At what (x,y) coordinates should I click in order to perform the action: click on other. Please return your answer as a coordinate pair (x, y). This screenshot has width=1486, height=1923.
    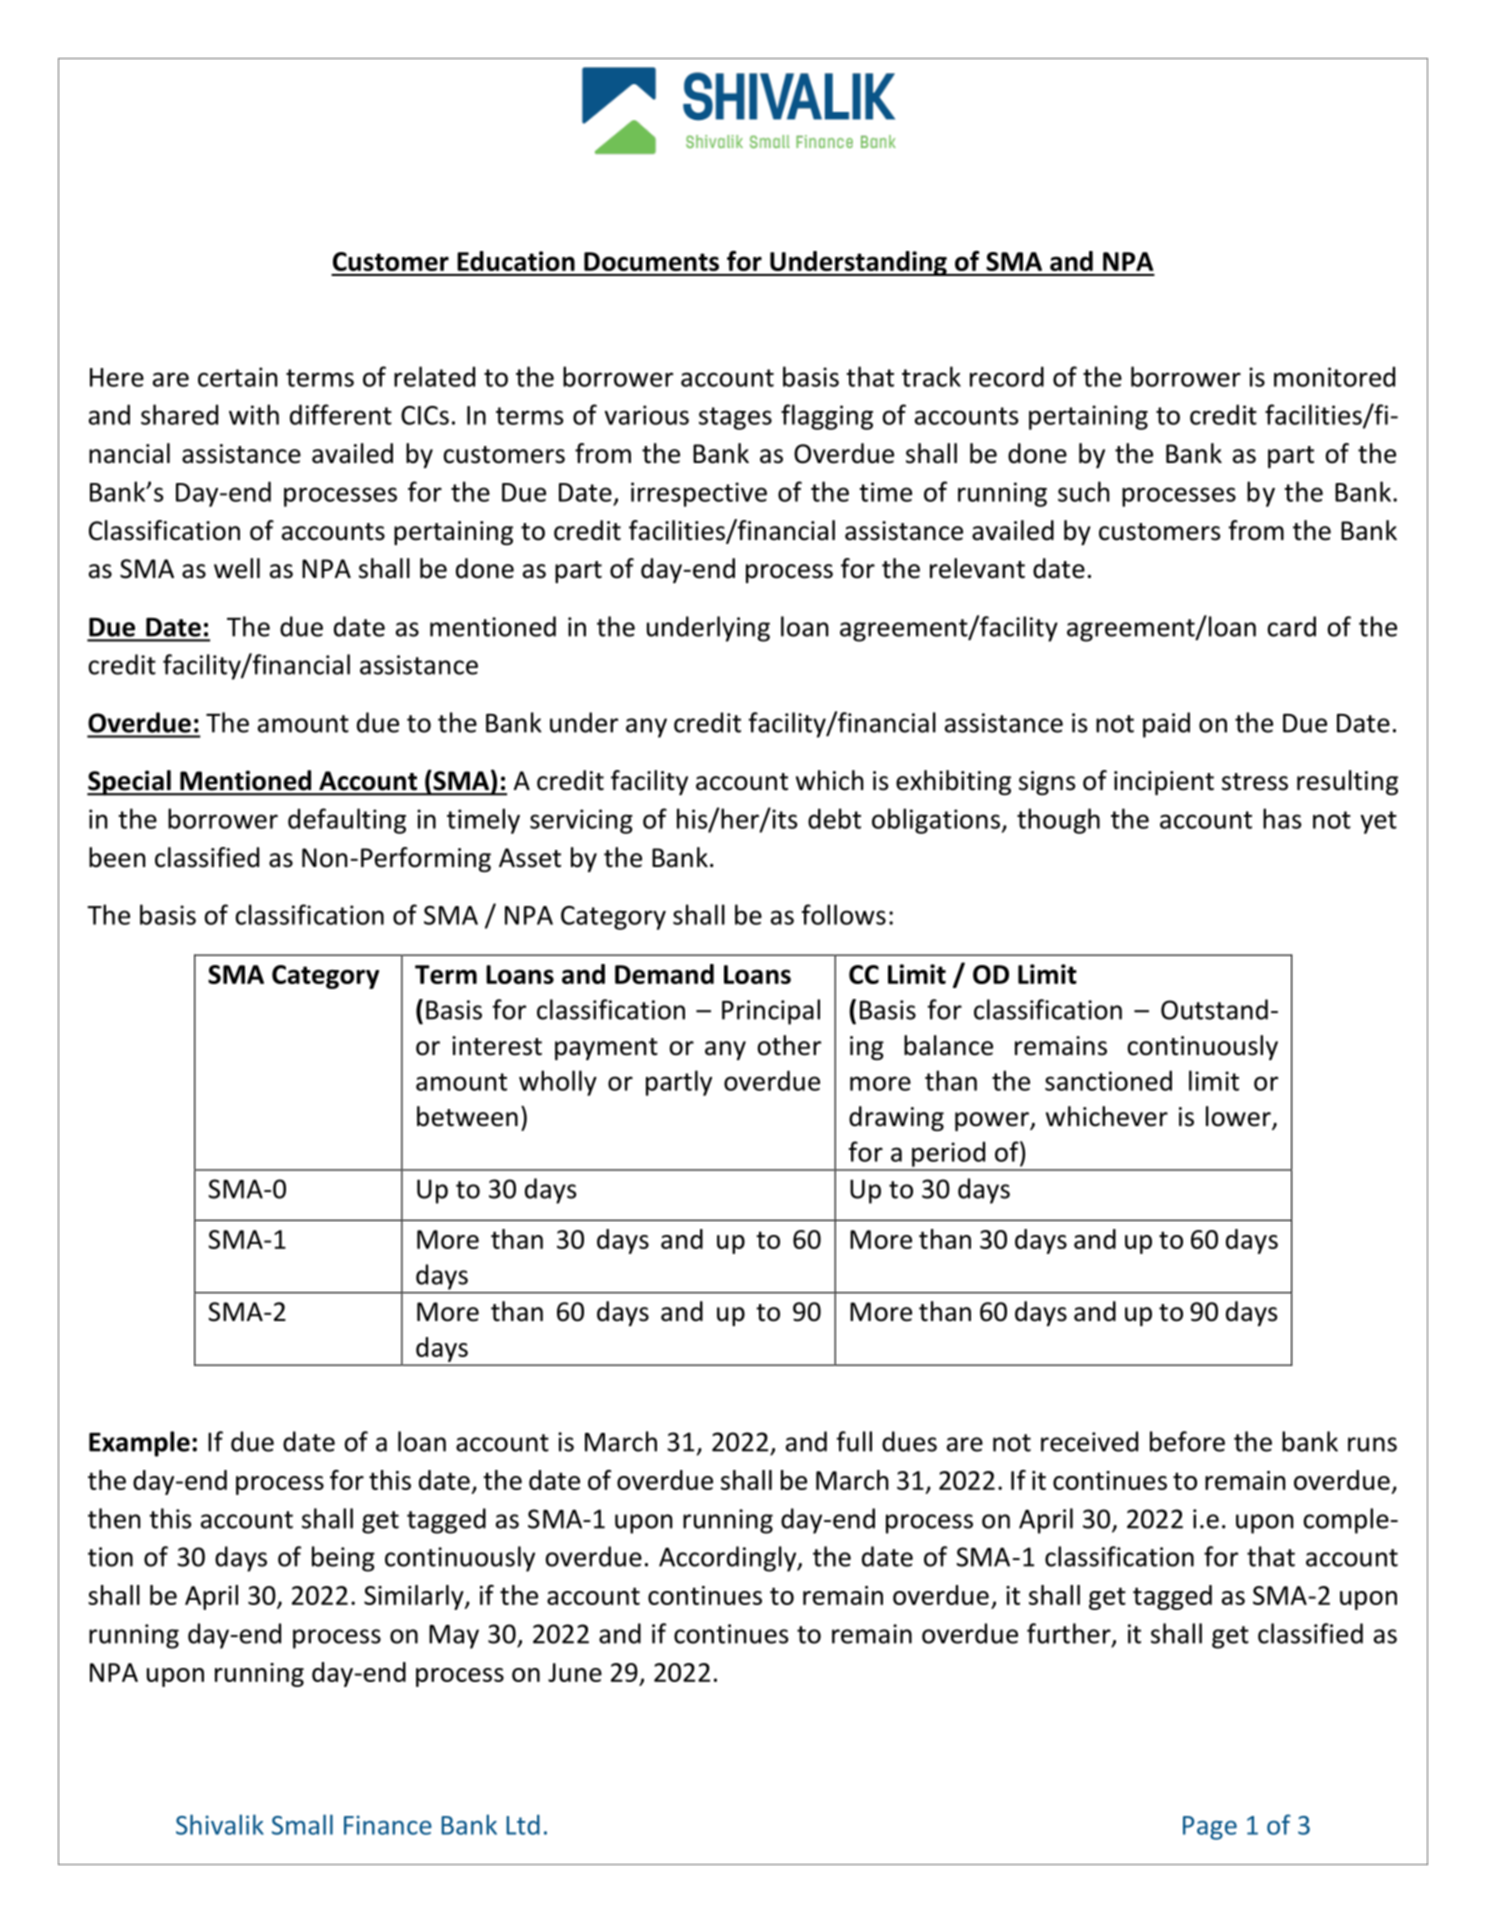
    Looking at the image, I should click on (789, 1045).
